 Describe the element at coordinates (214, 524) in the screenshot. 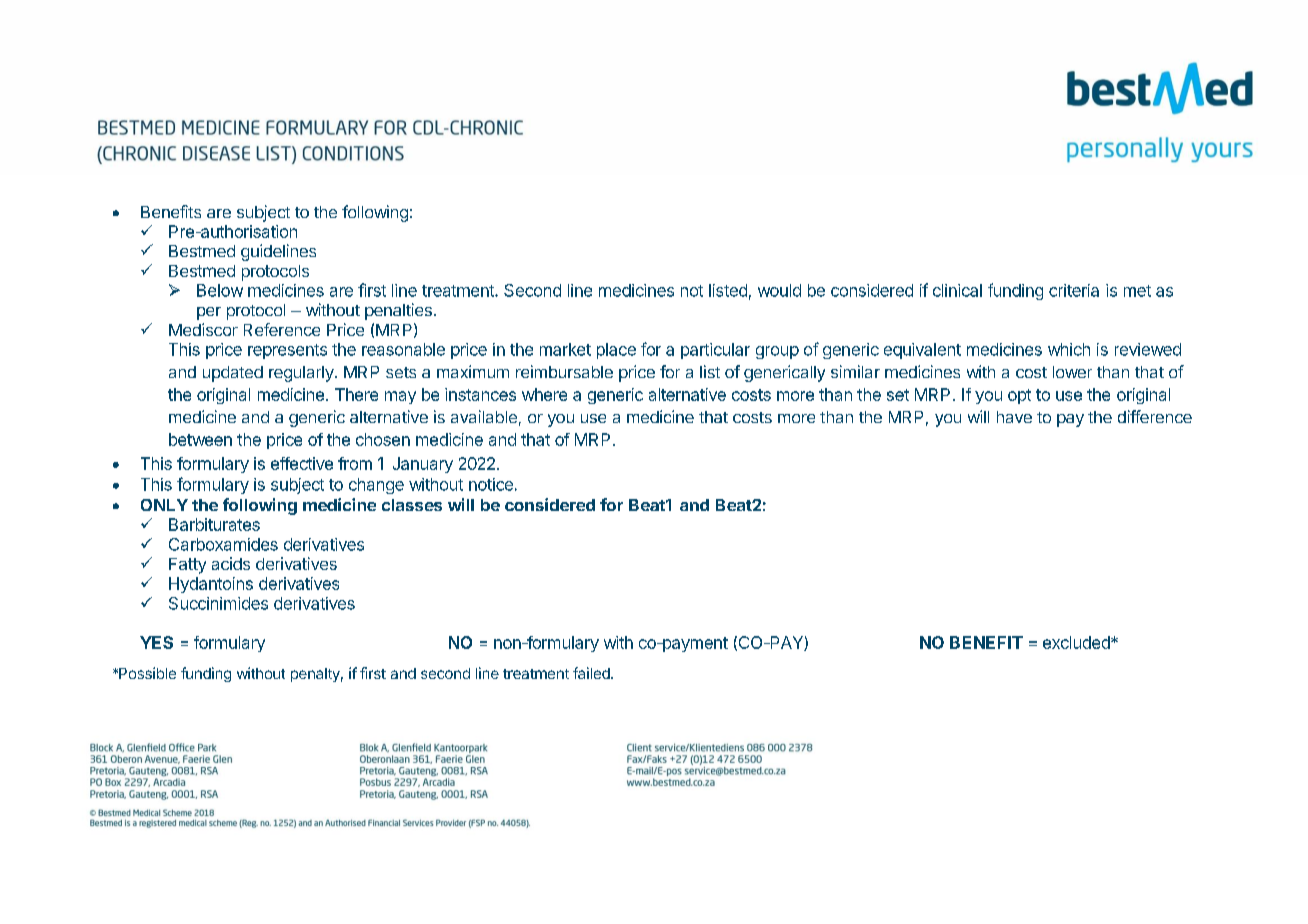

I see `Barbiturates` at that location.
